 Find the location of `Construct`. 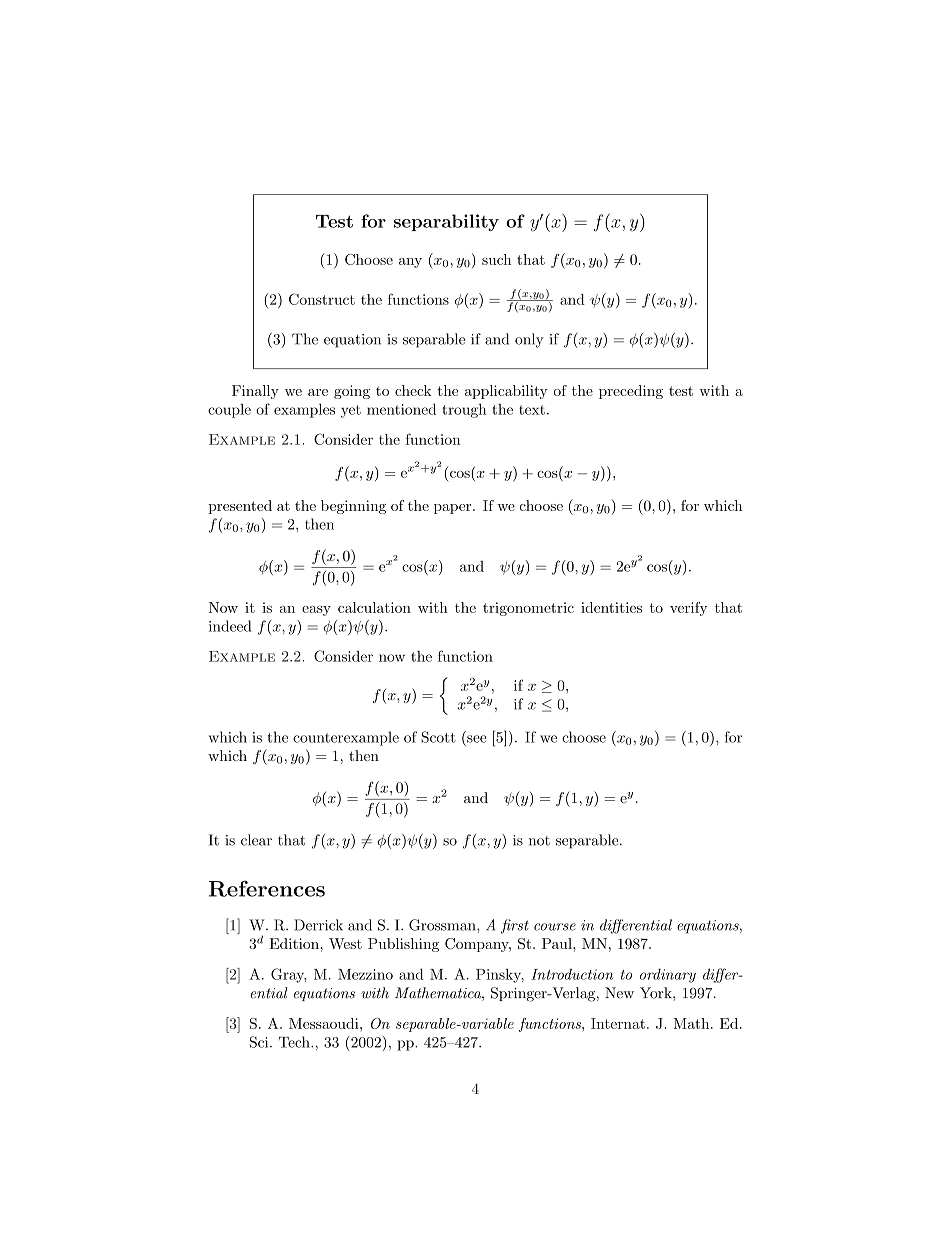

Construct is located at coordinates (322, 299).
